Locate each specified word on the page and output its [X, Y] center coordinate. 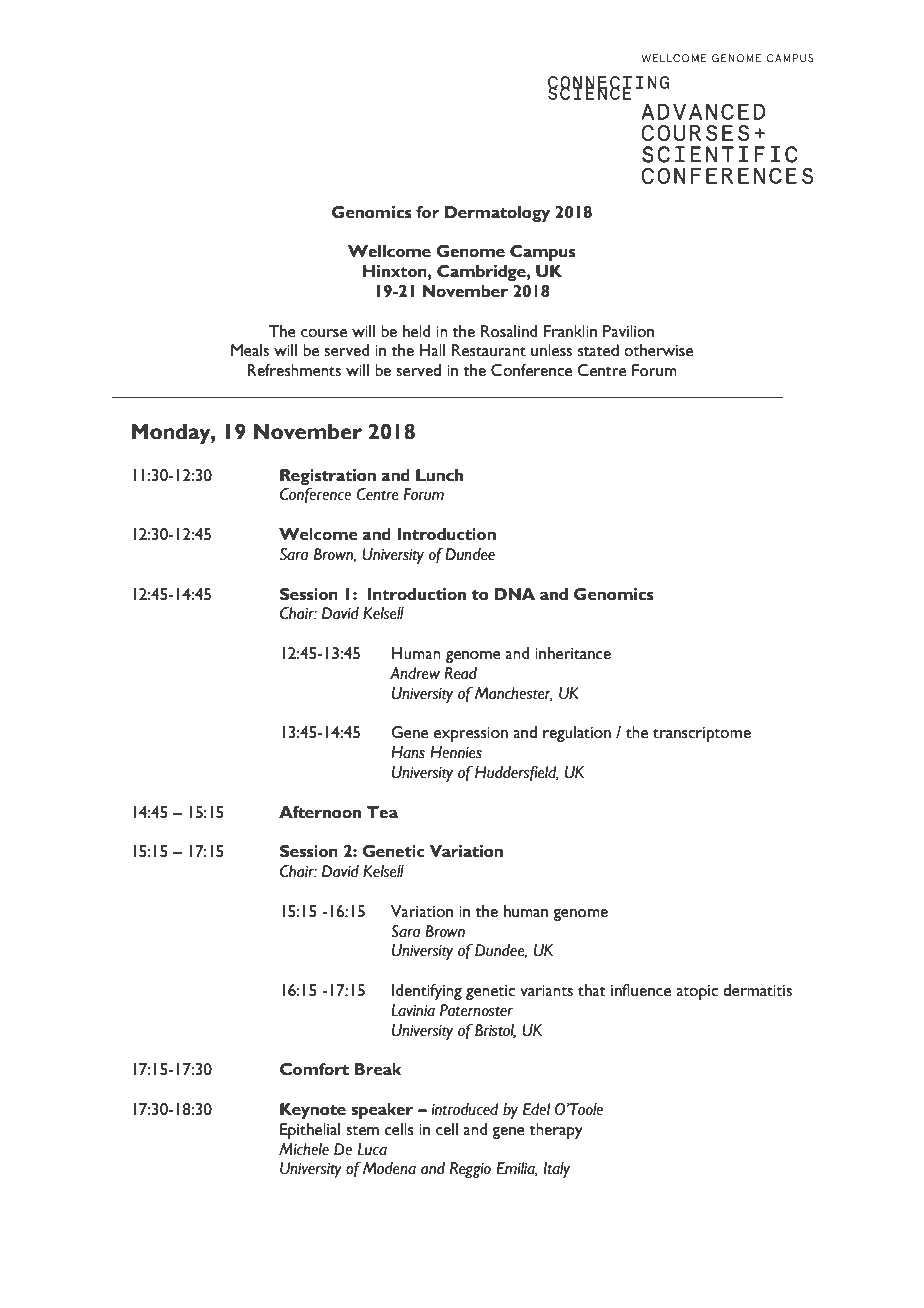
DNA [515, 594]
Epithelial [310, 1131]
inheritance [573, 653]
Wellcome [389, 251]
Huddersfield [517, 773]
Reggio [470, 1170]
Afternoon [320, 812]
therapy [556, 1131]
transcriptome [702, 734]
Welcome [318, 534]
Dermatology [497, 214]
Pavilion [628, 331]
